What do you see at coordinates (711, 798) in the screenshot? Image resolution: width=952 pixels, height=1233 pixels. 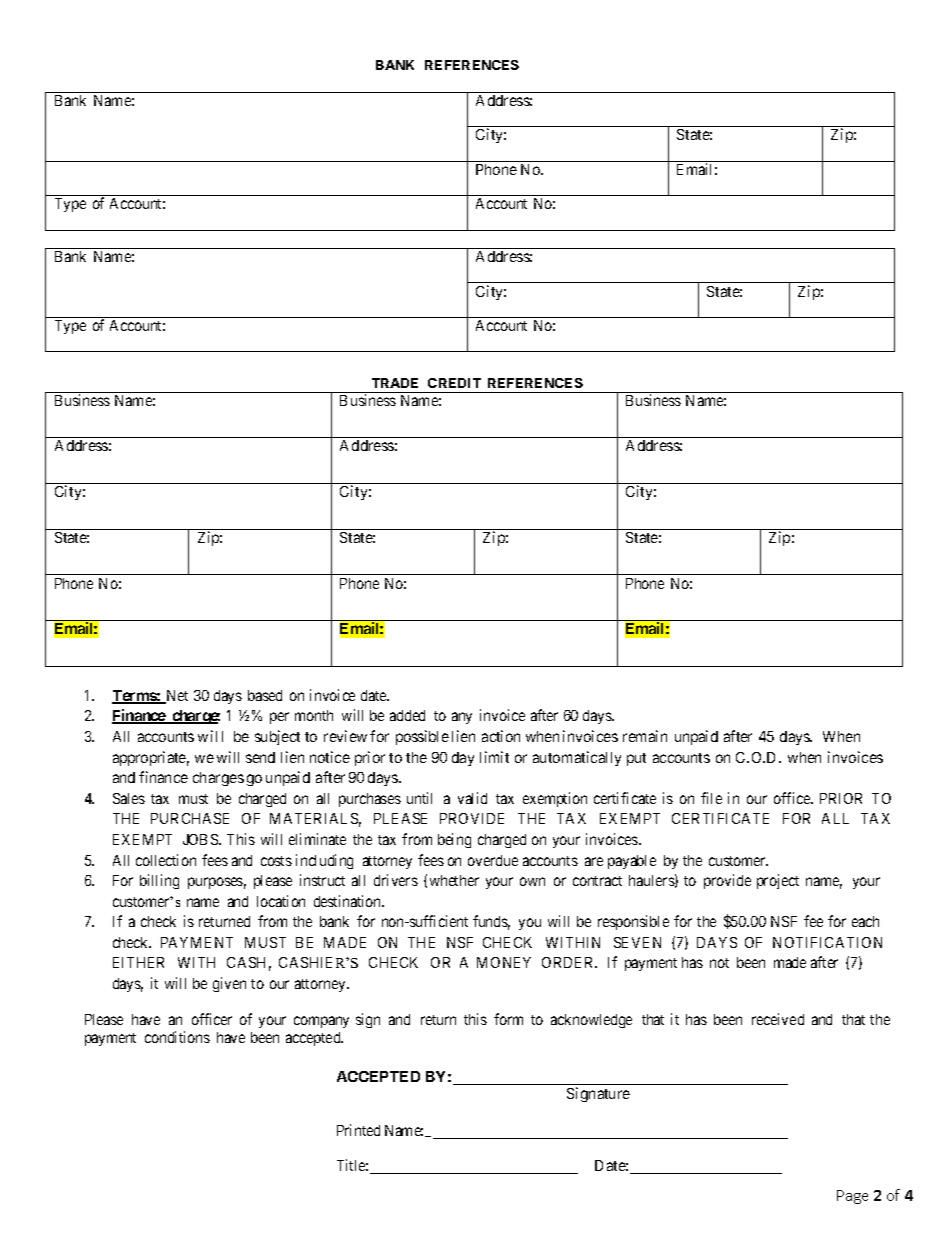 I see `file` at bounding box center [711, 798].
